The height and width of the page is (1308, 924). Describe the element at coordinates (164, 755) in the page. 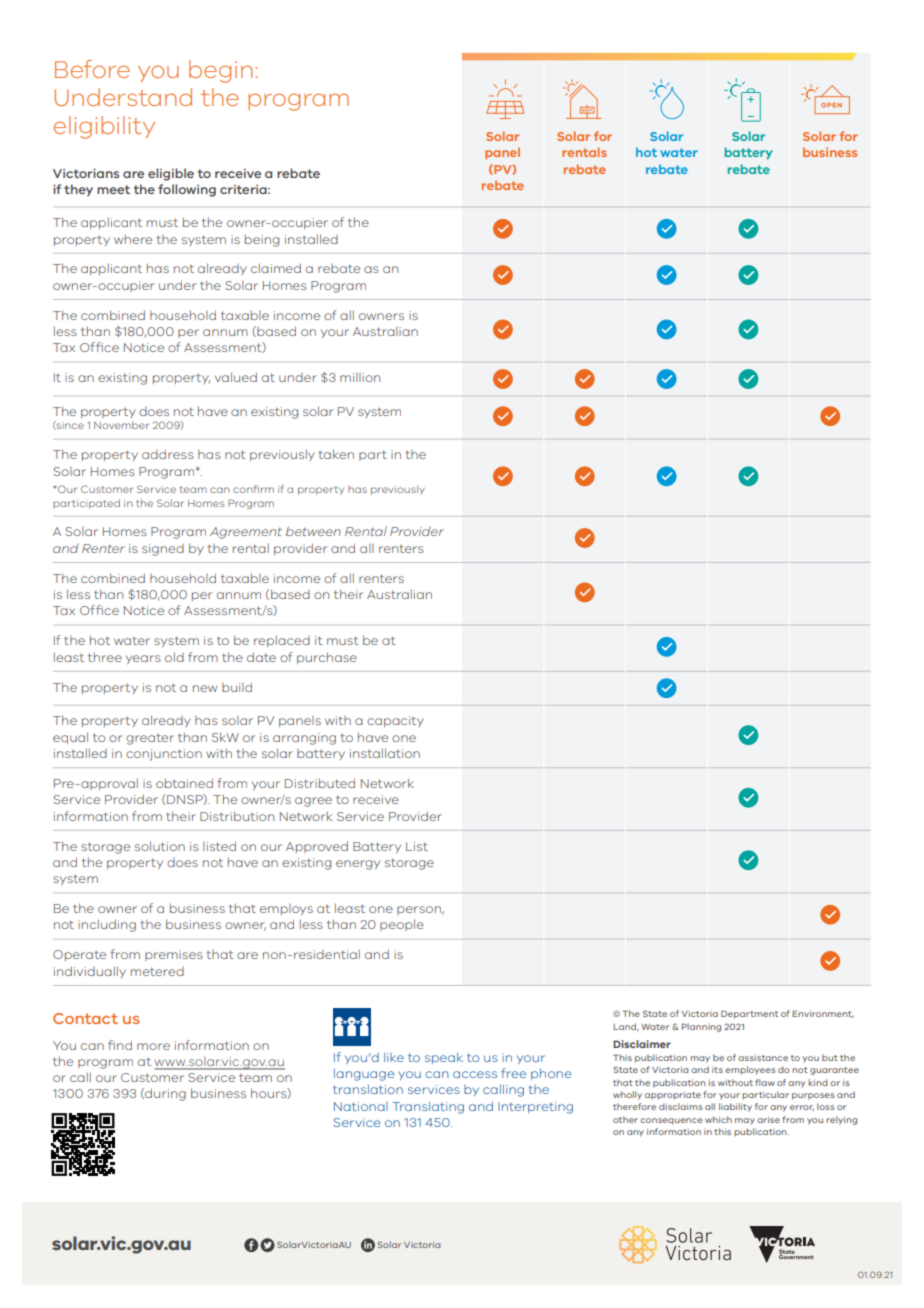

I see `conjunction` at that location.
